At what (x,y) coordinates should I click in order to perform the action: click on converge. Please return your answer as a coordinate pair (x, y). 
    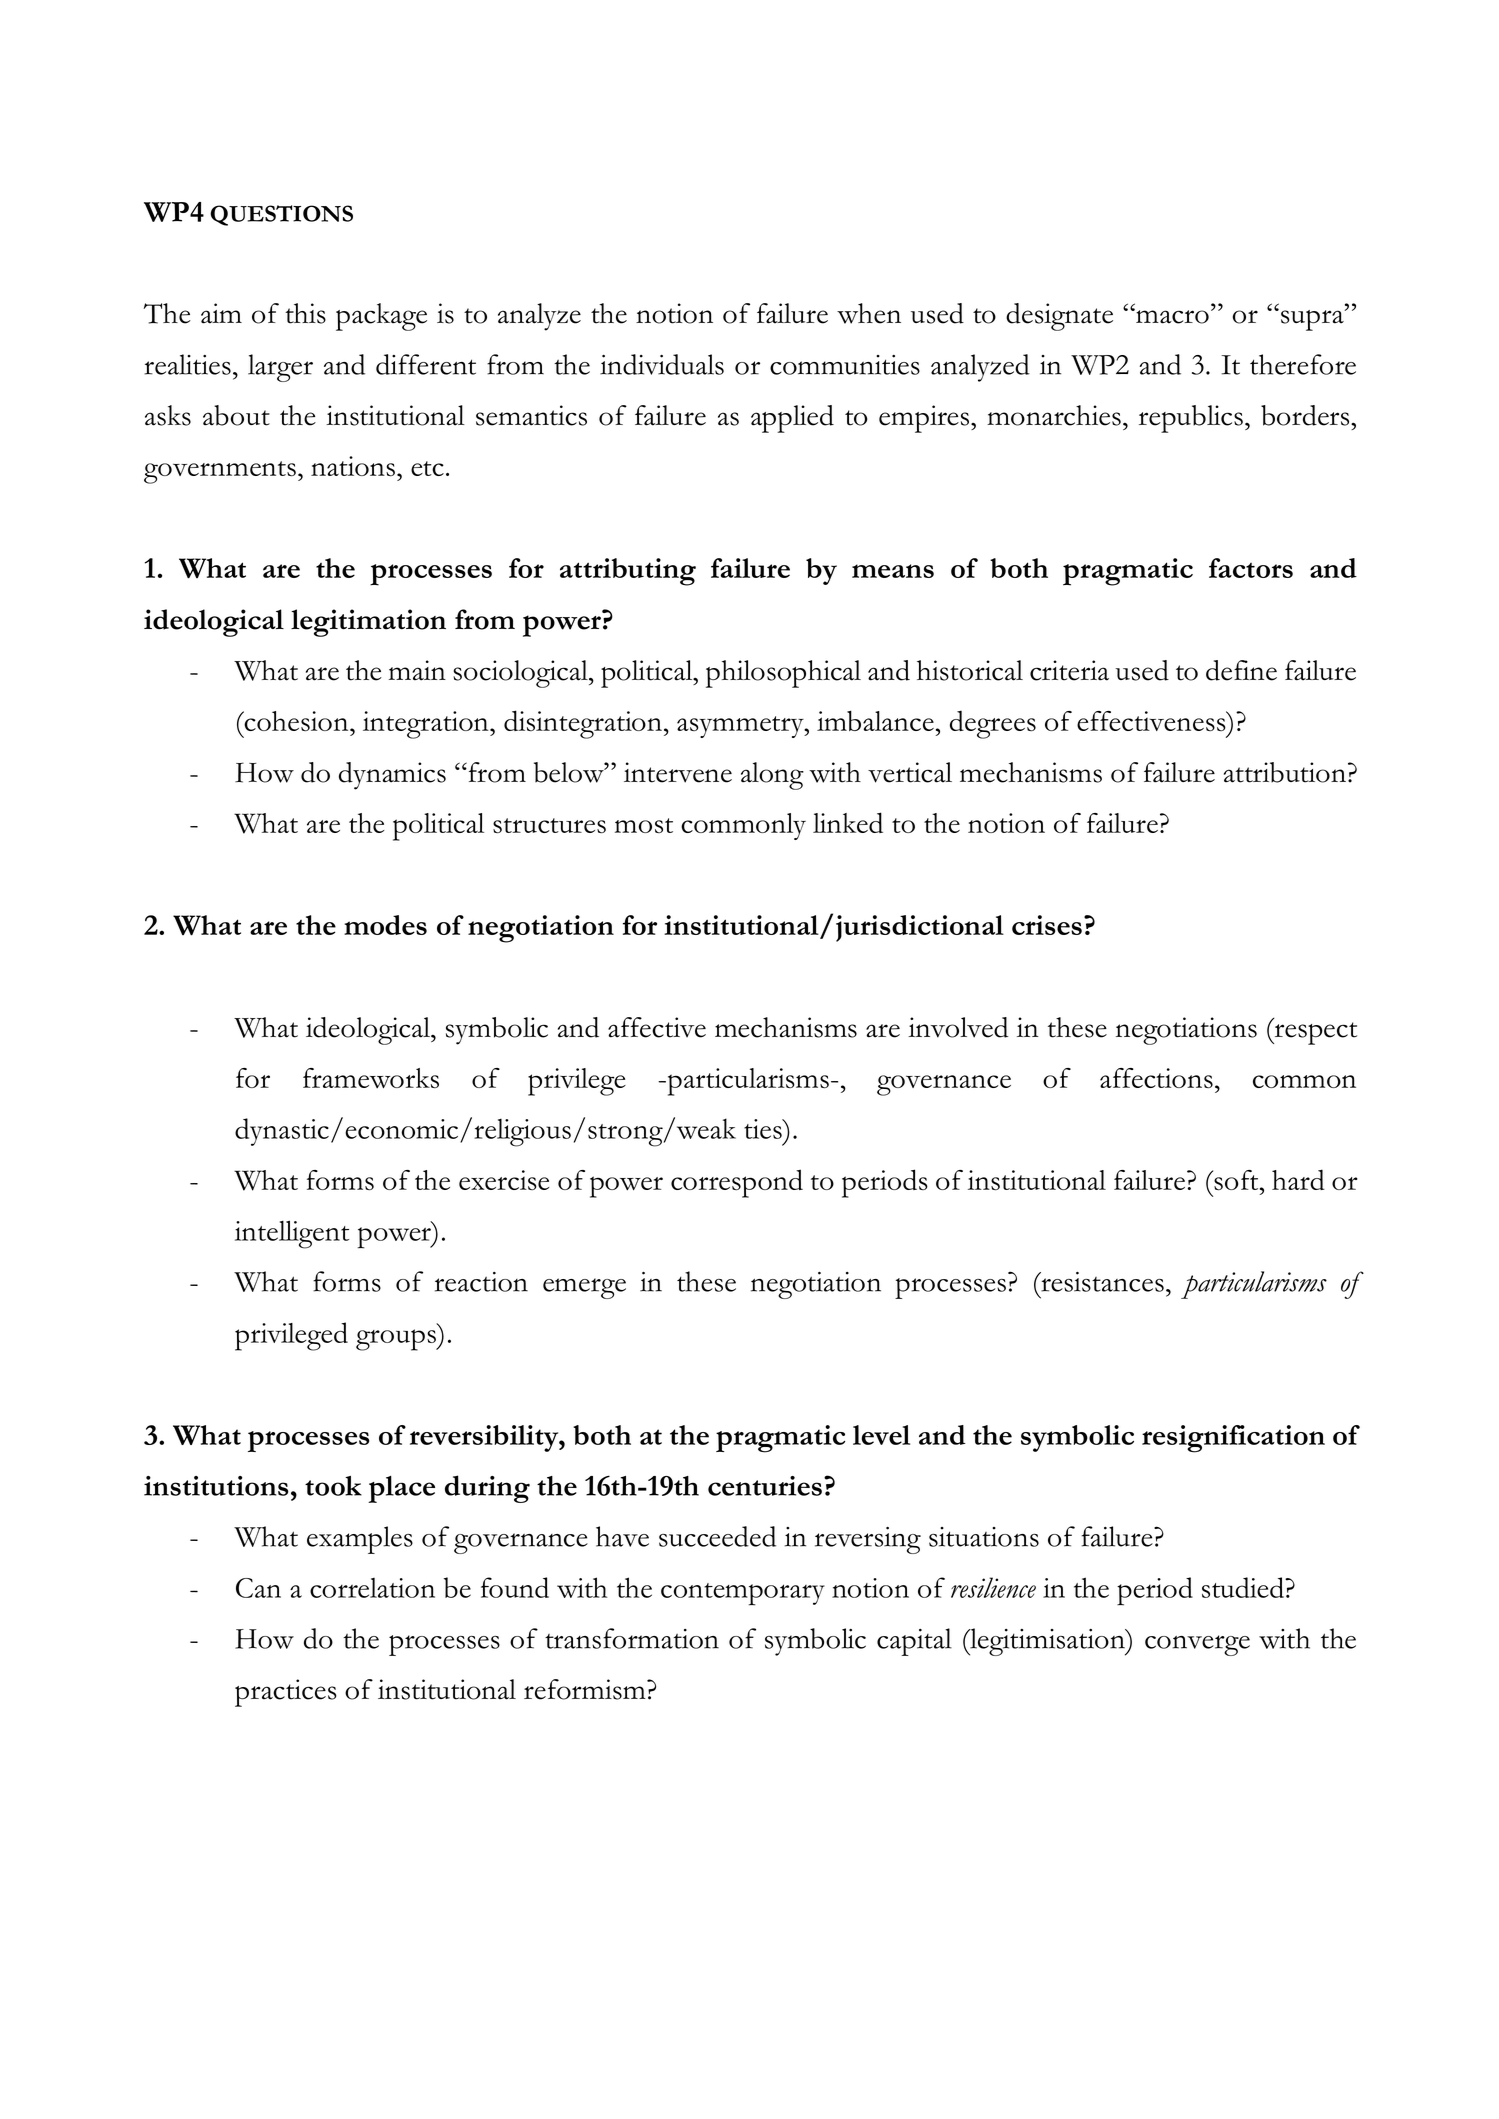
    Looking at the image, I should click on (1197, 1645).
